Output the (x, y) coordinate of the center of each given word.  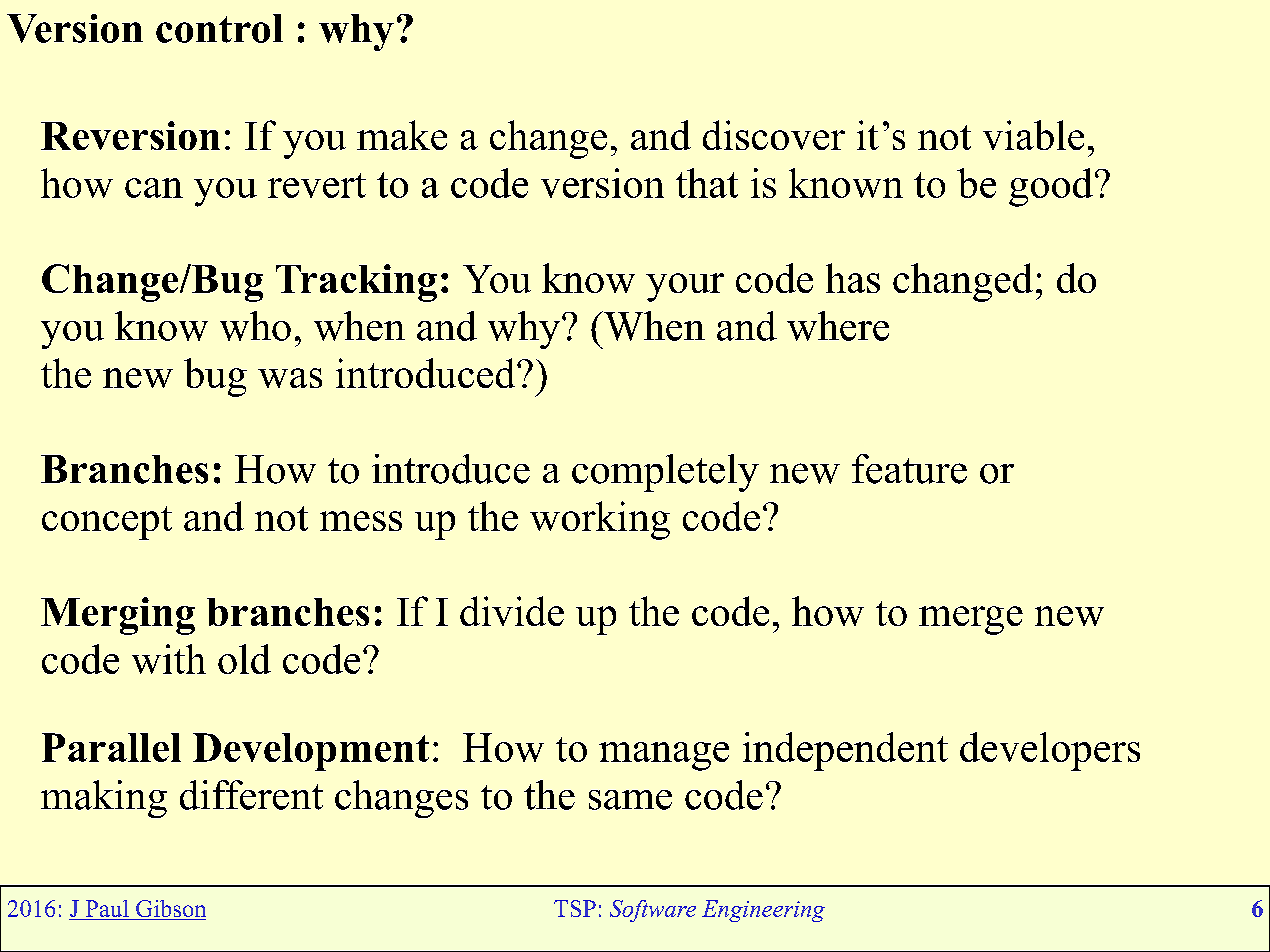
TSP (575, 908)
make (402, 135)
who (255, 326)
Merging (118, 616)
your (685, 287)
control (219, 28)
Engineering (763, 911)
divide (512, 611)
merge (971, 620)
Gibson (170, 910)
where (838, 326)
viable (1033, 135)
